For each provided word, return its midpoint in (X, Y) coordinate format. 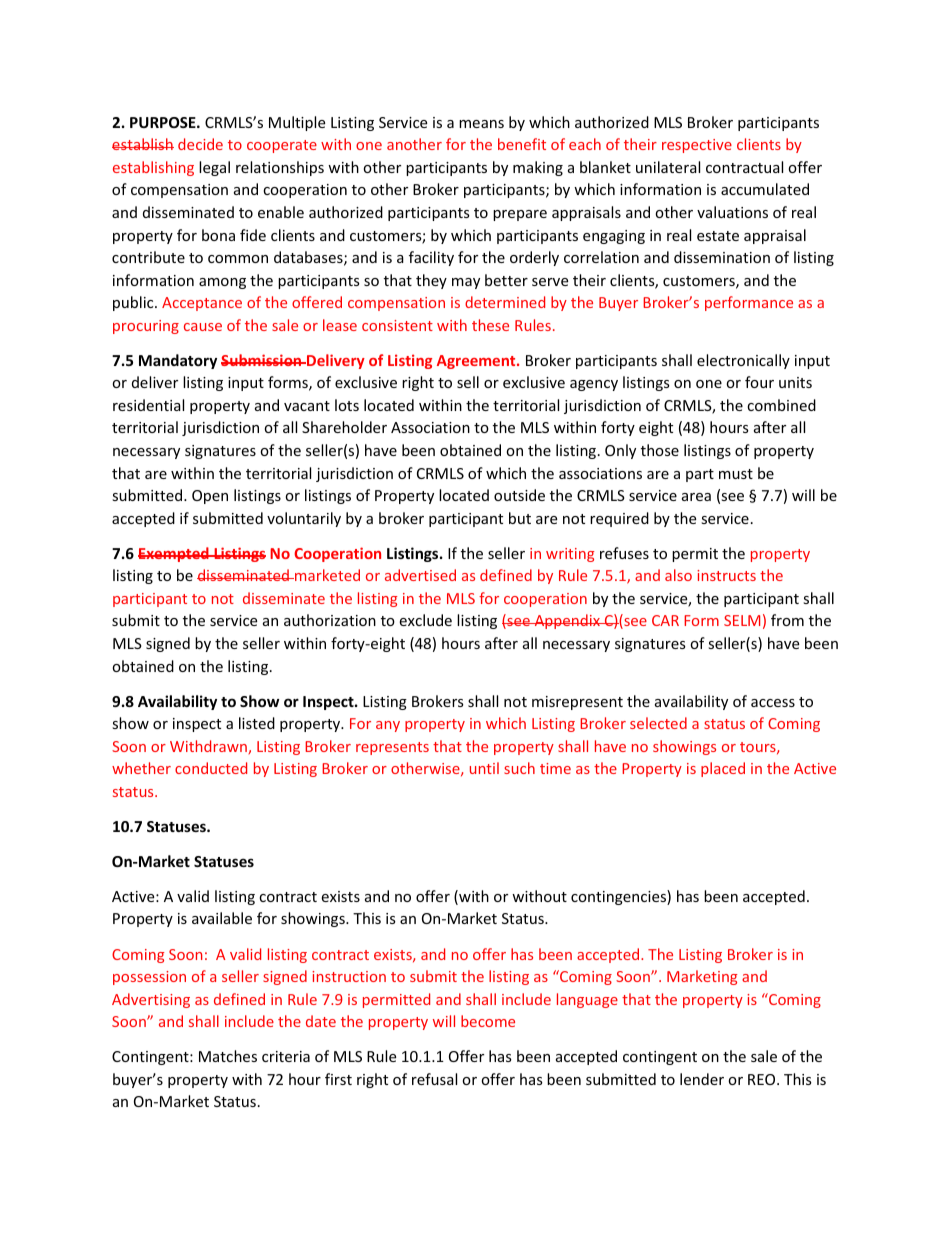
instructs (726, 575)
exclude (425, 620)
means (481, 124)
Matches (228, 1056)
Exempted (174, 554)
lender (702, 1079)
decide (200, 144)
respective (697, 146)
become (488, 1021)
